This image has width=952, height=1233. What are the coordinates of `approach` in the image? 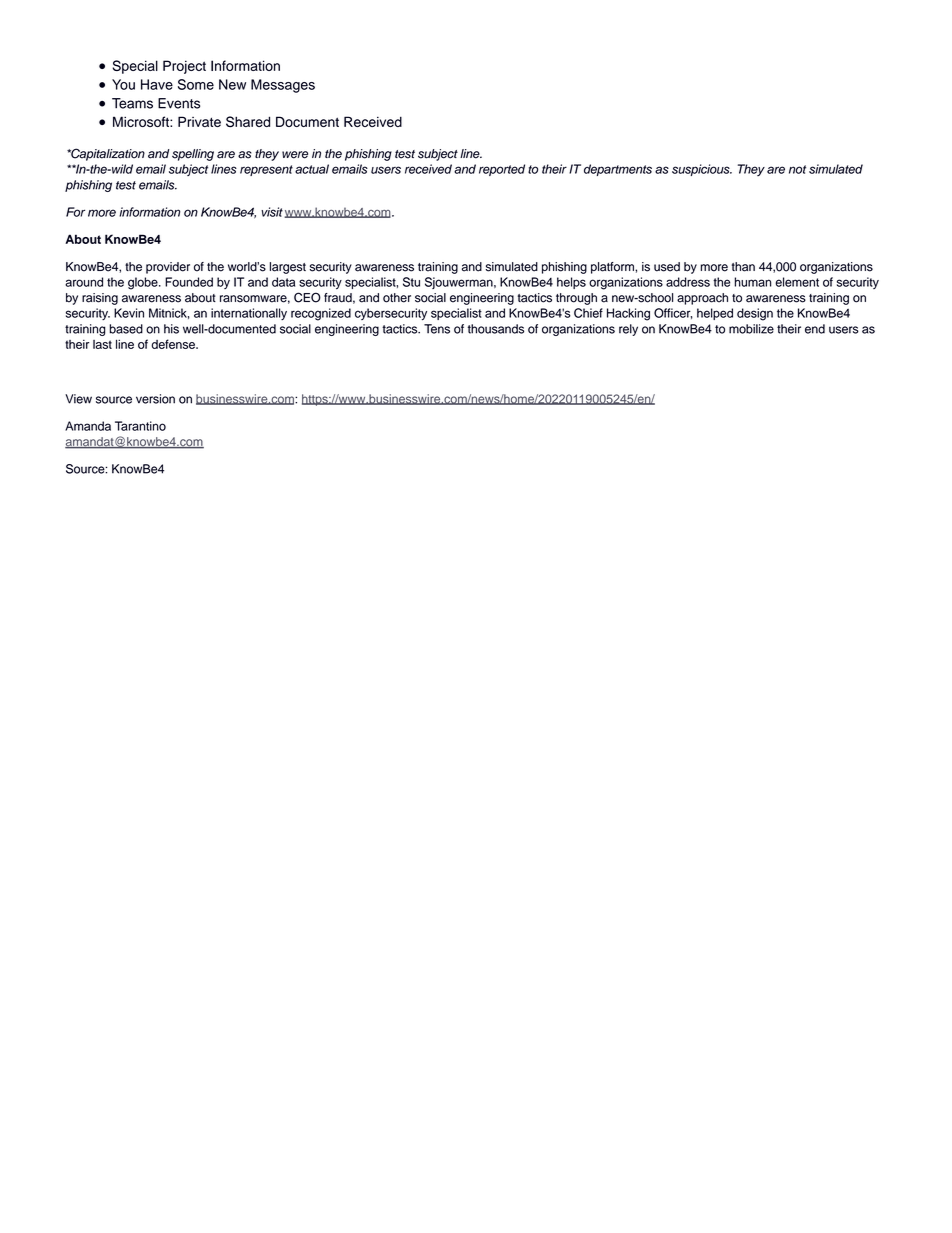 It's located at (702, 299).
